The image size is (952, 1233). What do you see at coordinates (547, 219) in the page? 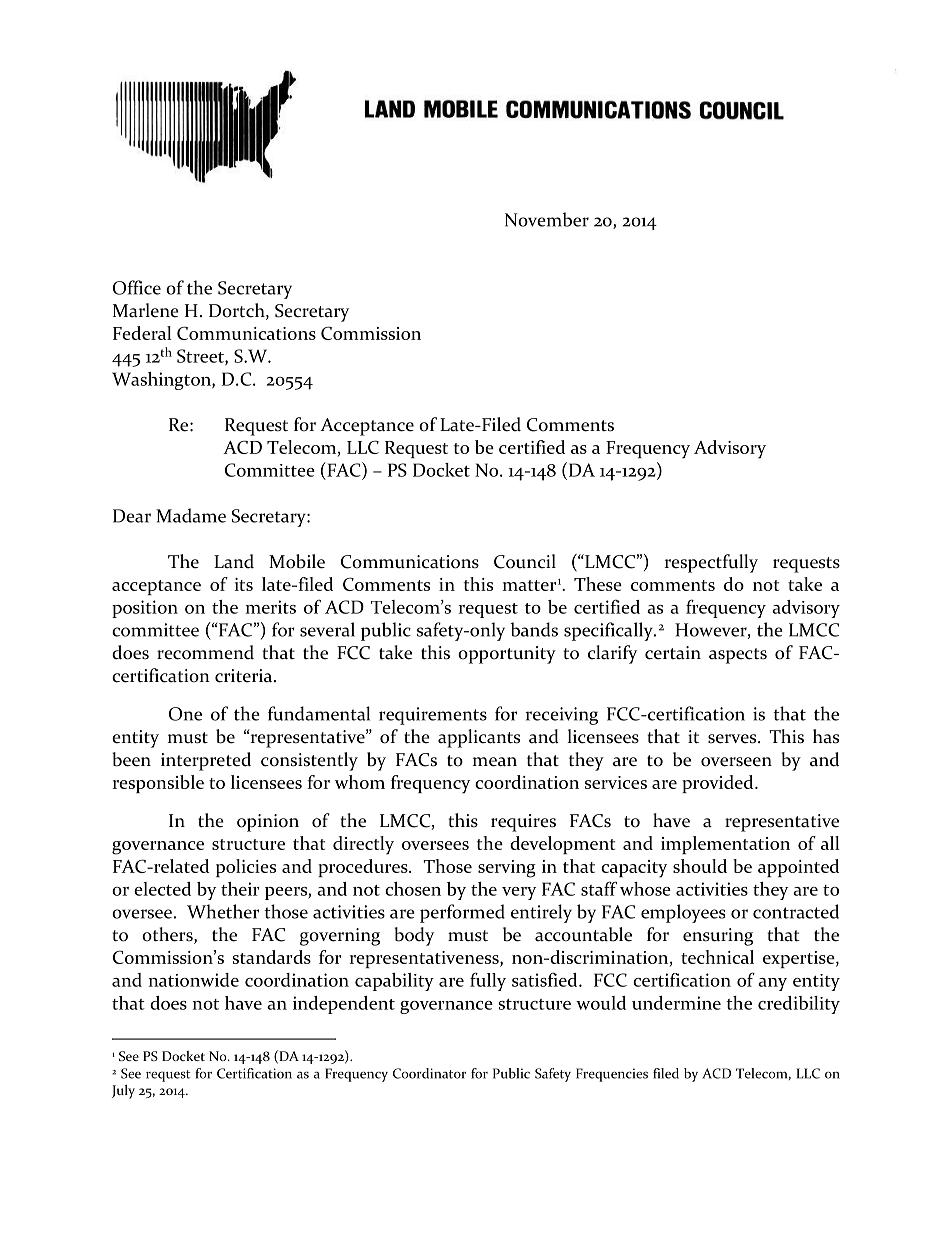
I see `November` at bounding box center [547, 219].
